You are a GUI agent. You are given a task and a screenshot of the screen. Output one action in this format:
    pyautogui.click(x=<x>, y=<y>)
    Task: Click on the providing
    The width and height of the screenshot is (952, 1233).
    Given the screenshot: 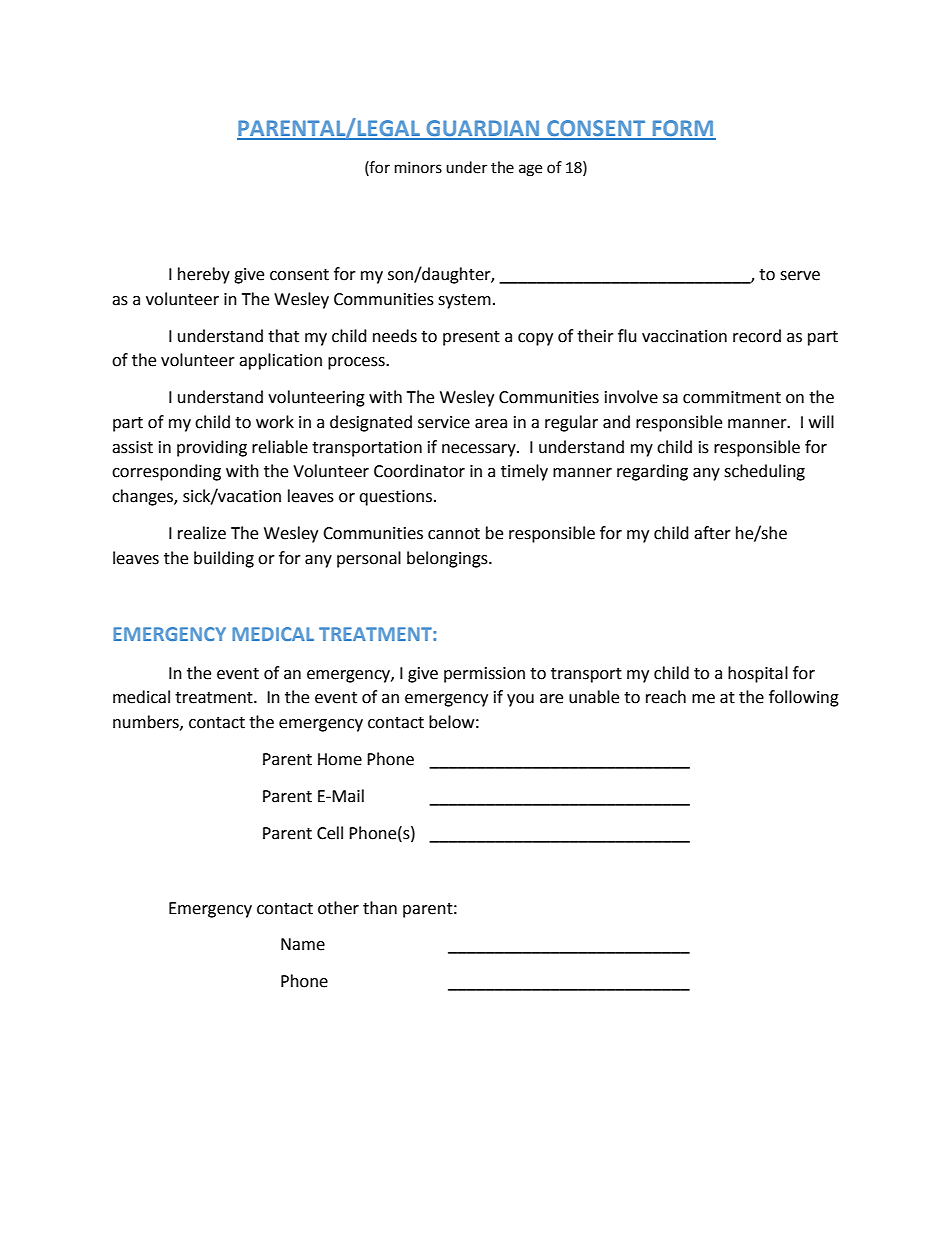 What is the action you would take?
    pyautogui.click(x=212, y=448)
